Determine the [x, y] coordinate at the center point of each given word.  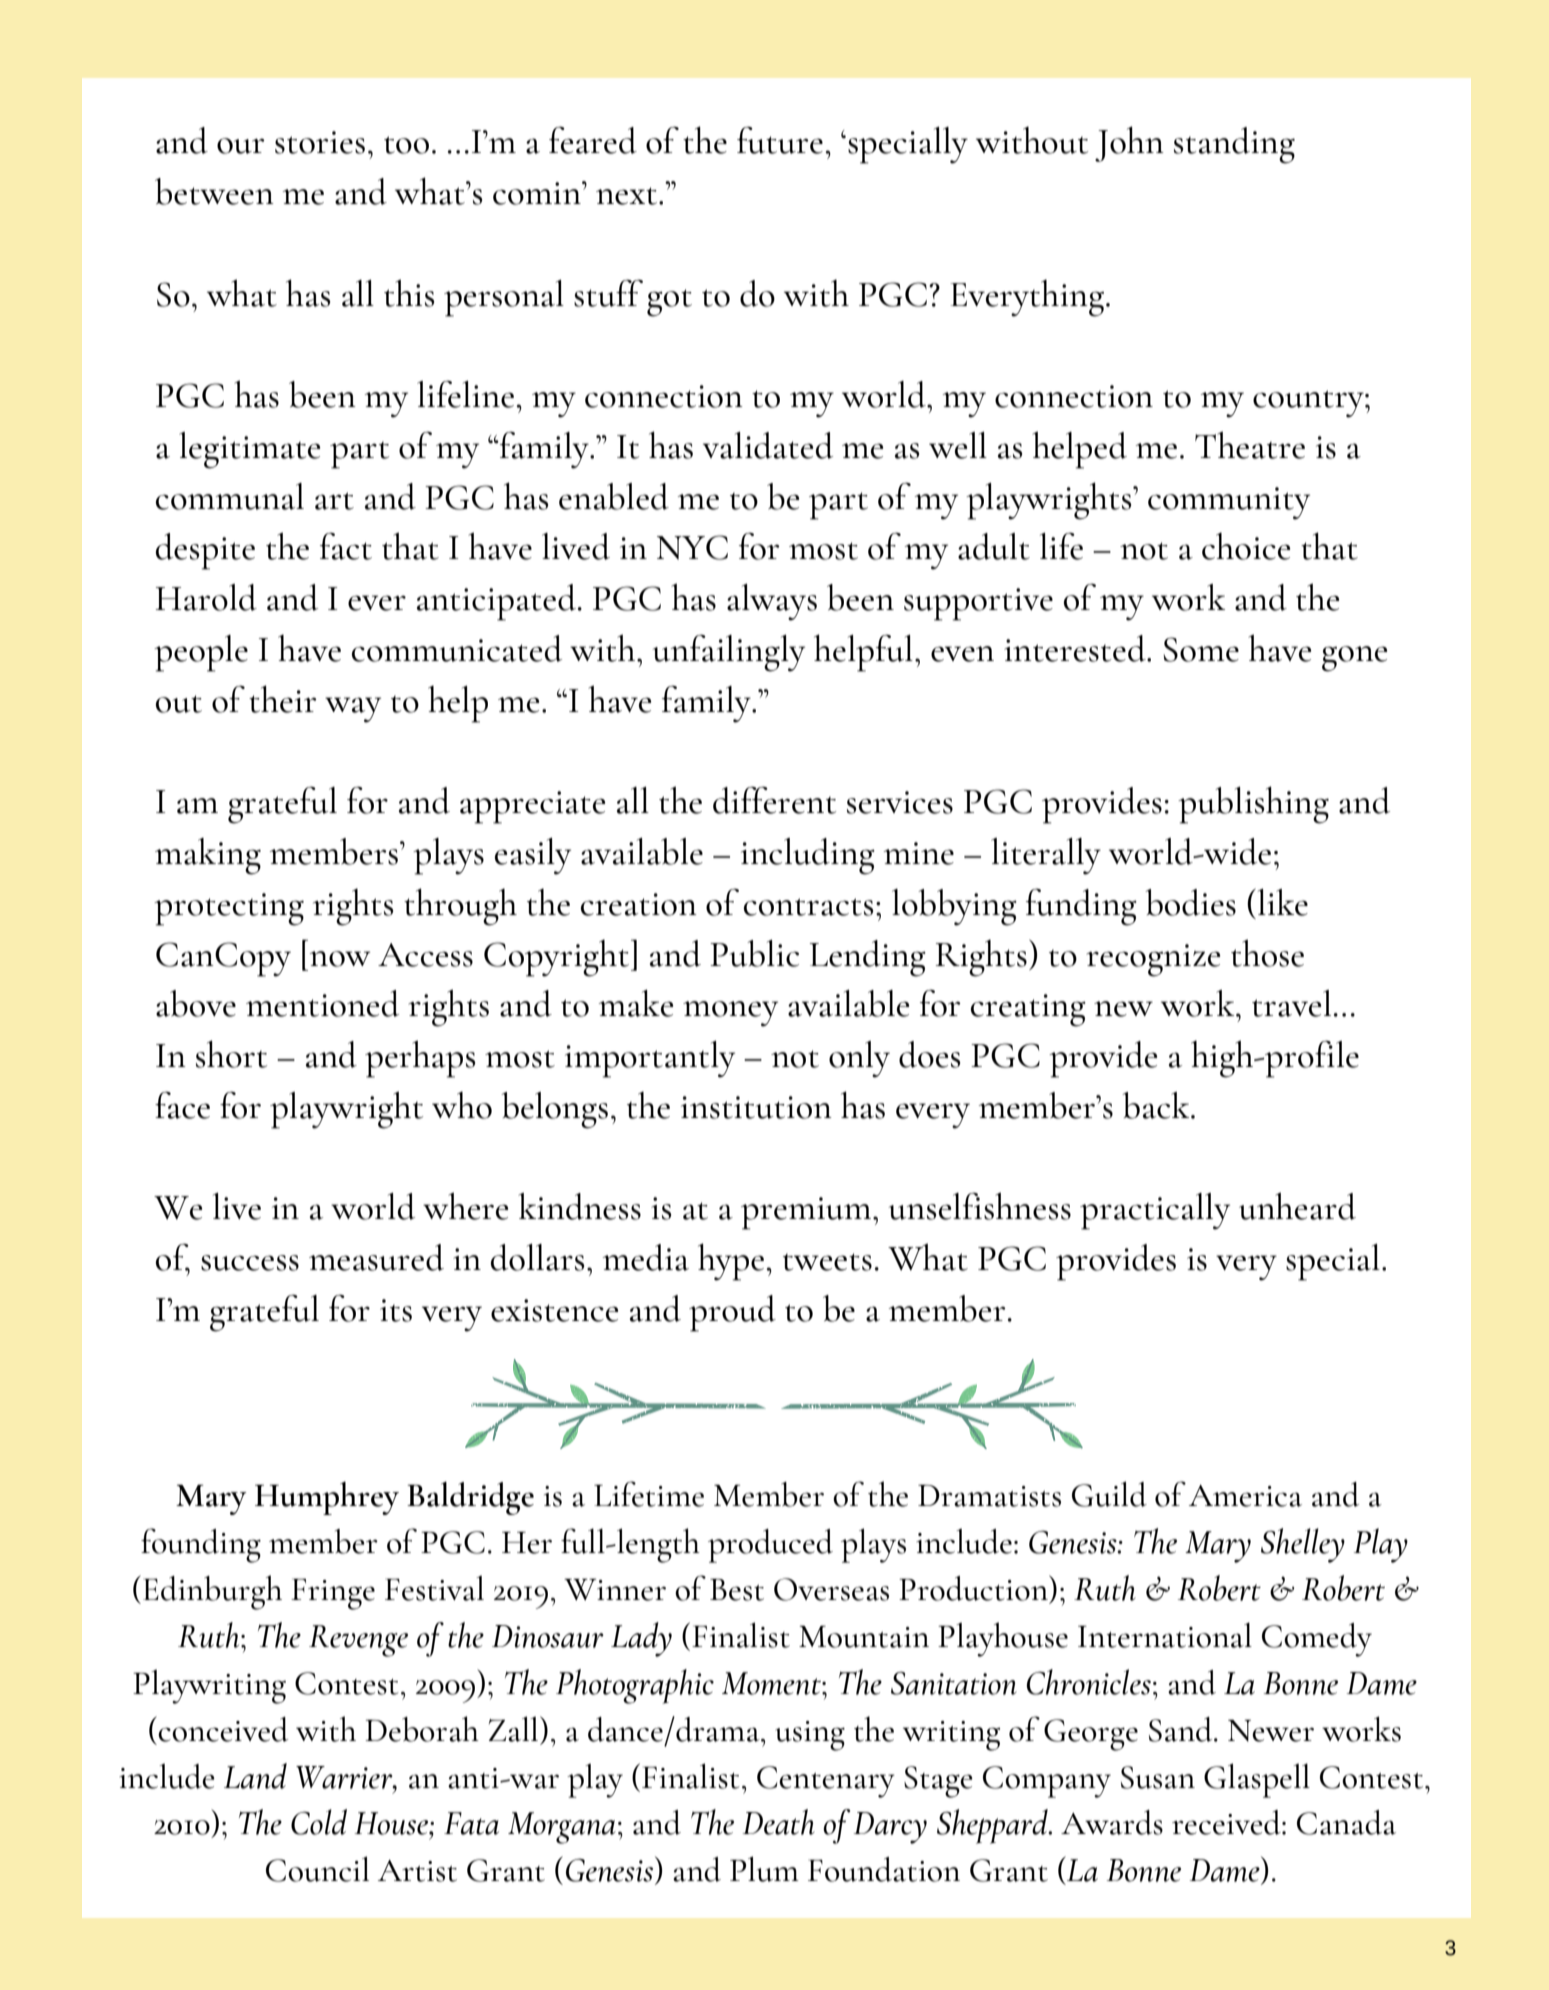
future [780, 140]
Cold [319, 1822]
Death [778, 1822]
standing [1234, 145]
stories [320, 142]
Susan [1158, 1777]
